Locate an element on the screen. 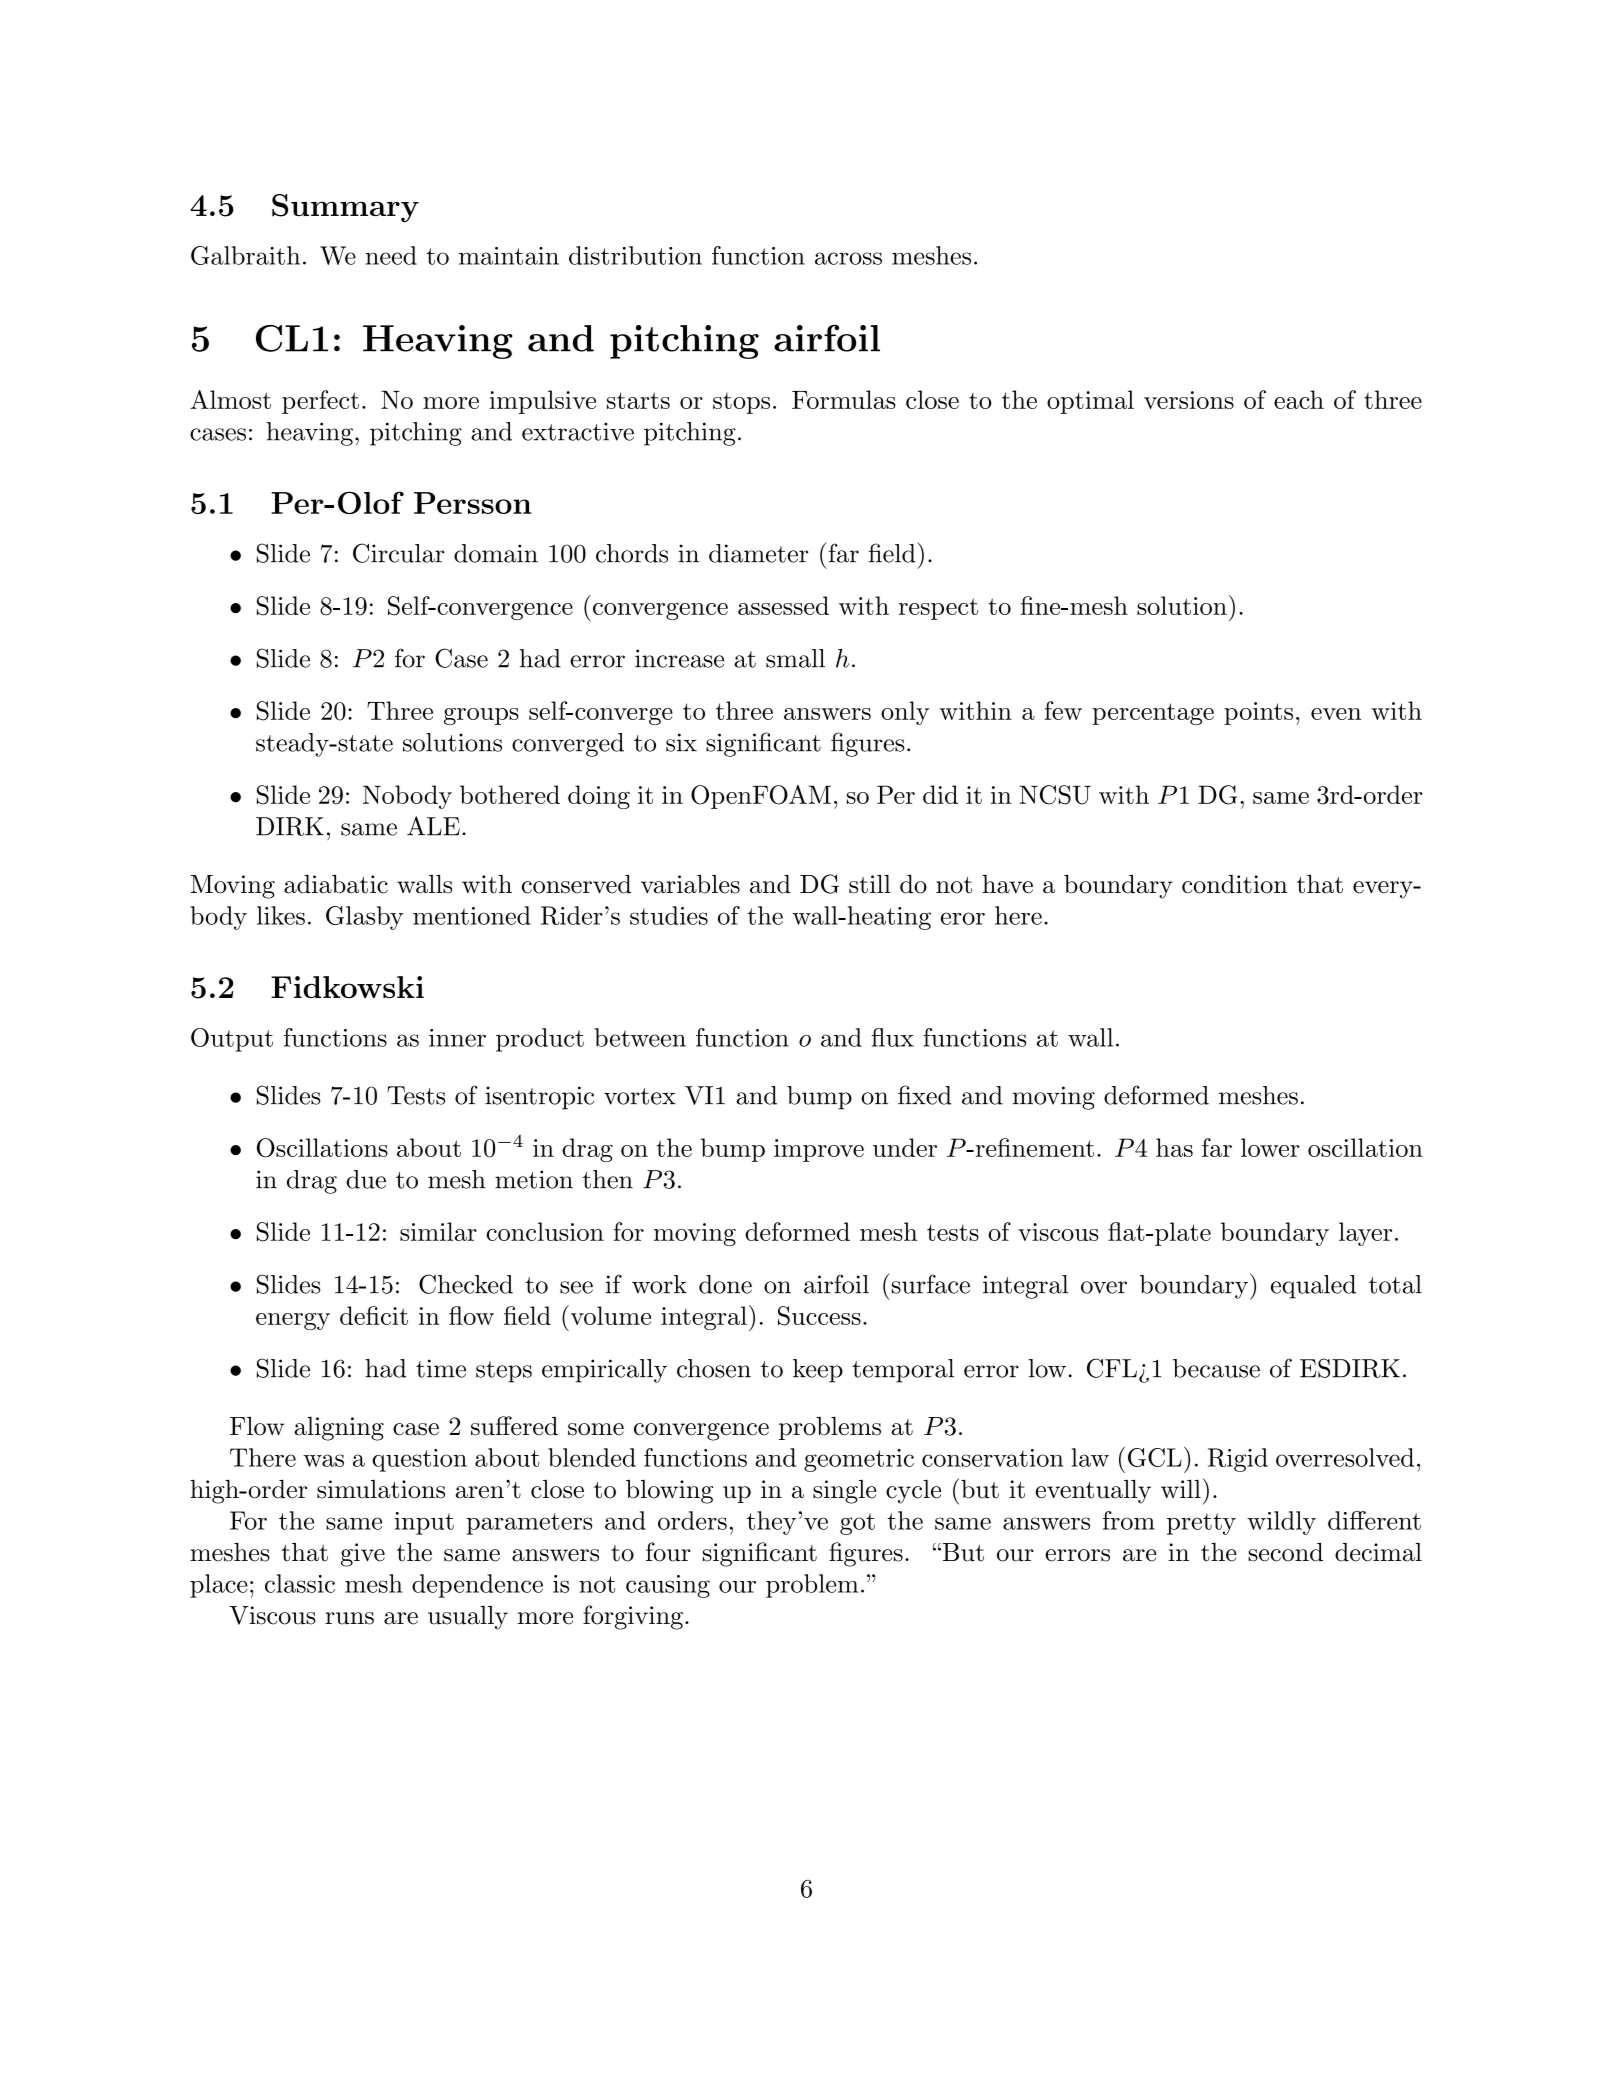 Image resolution: width=1613 pixels, height=2087 pixels. adiabatic is located at coordinates (336, 884).
